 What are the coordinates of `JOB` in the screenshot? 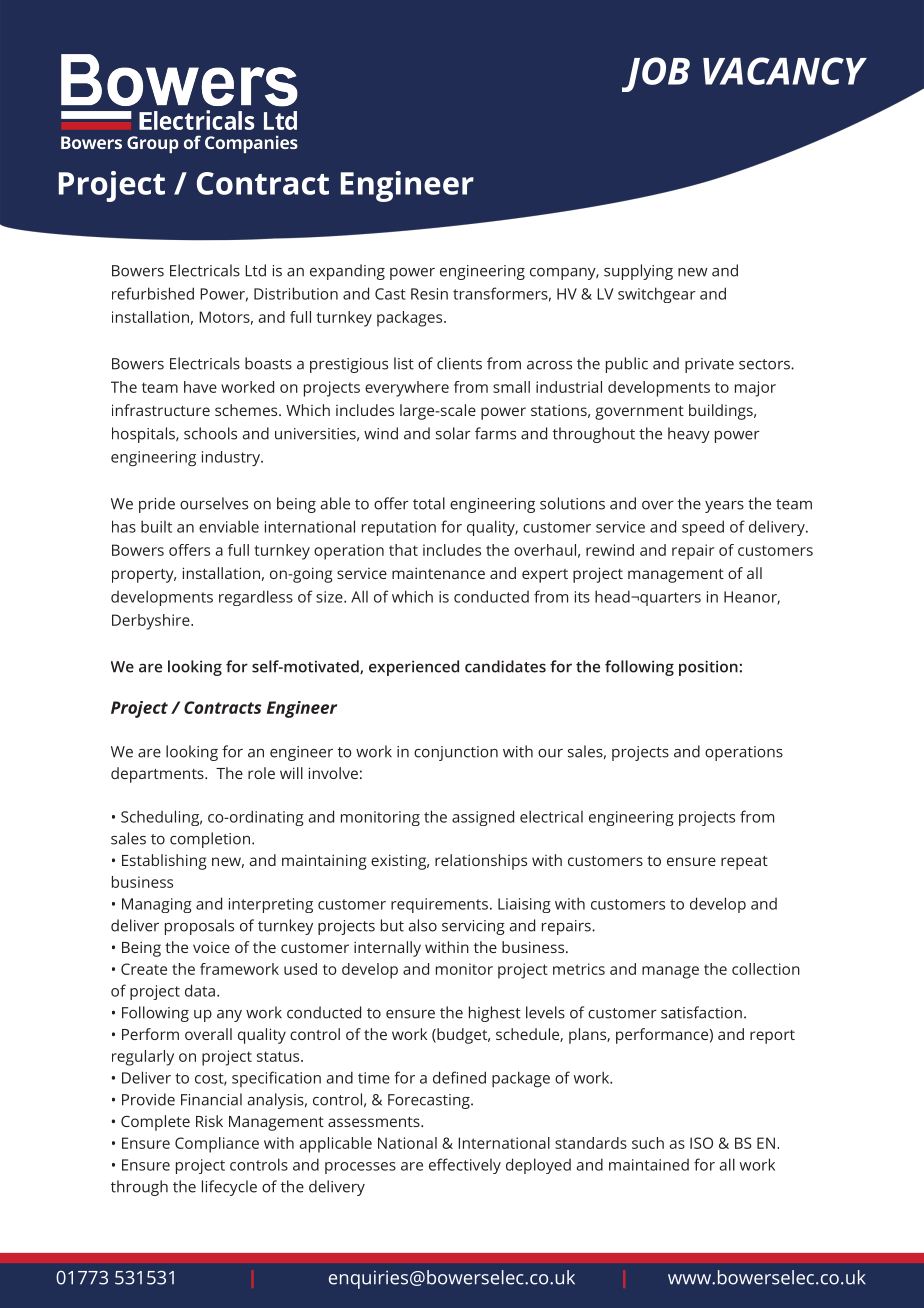 It's located at (656, 74).
